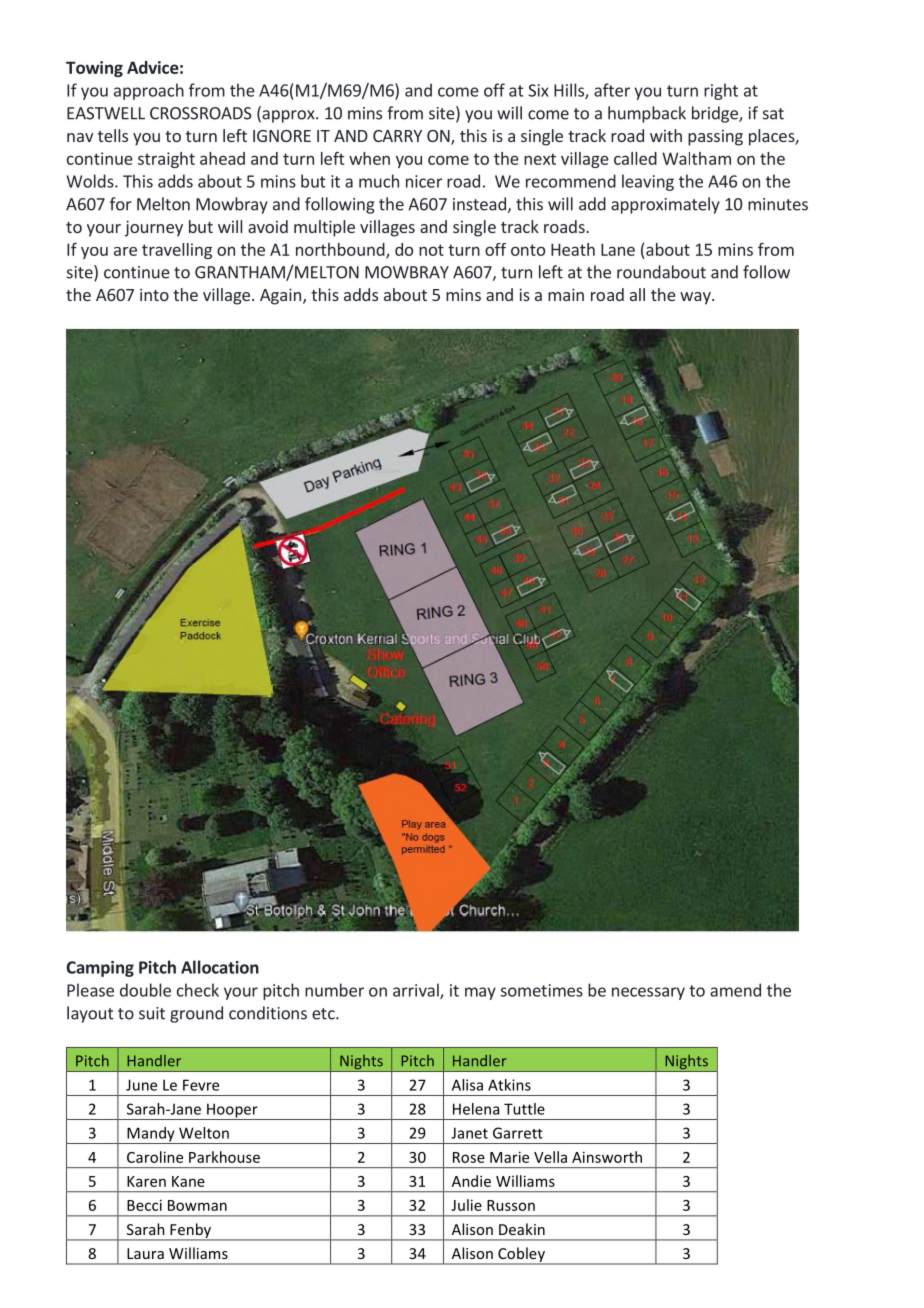 The image size is (924, 1308). What do you see at coordinates (154, 294) in the screenshot?
I see `into` at bounding box center [154, 294].
